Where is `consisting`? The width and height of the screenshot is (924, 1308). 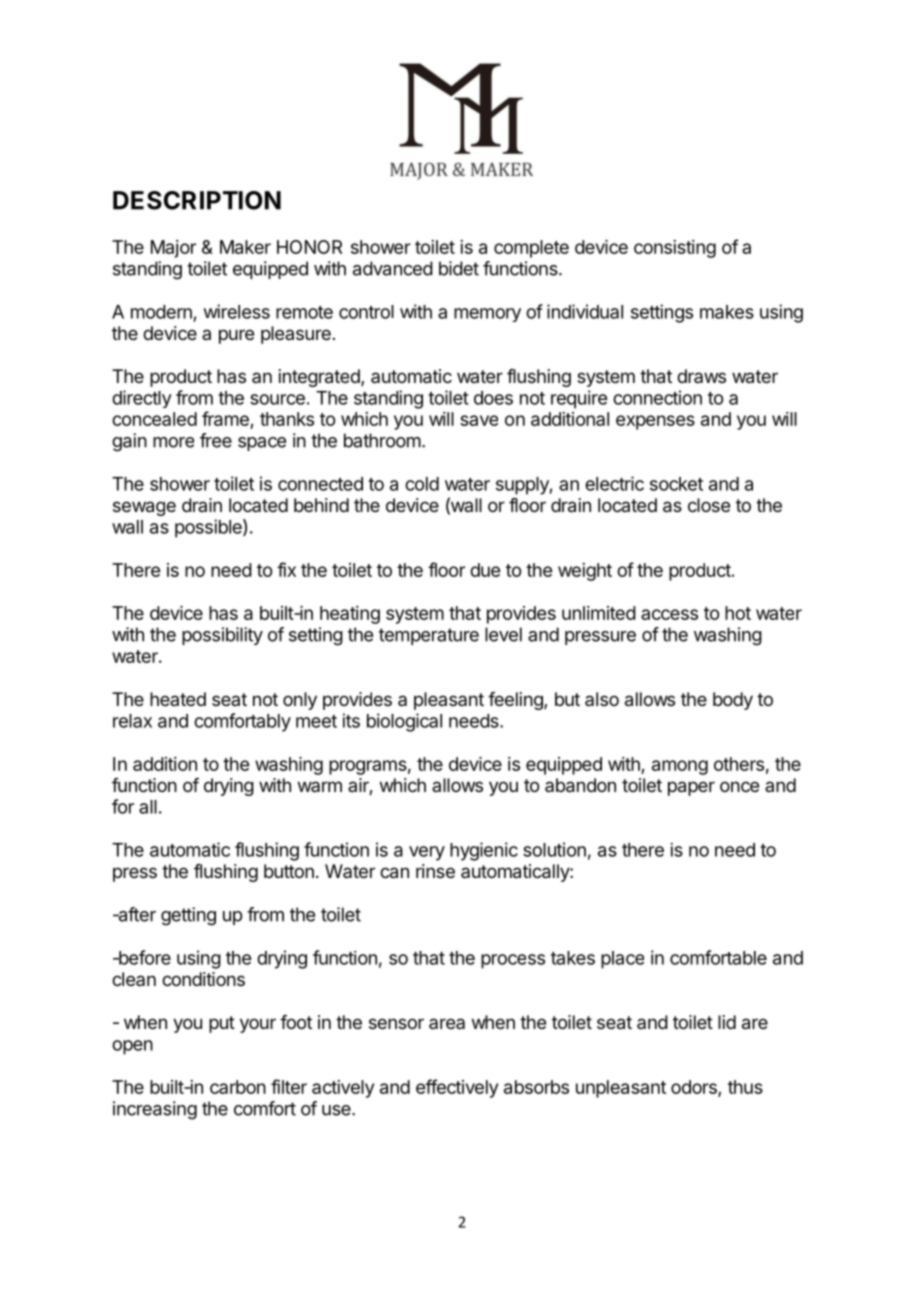 consisting is located at coordinates (675, 249).
